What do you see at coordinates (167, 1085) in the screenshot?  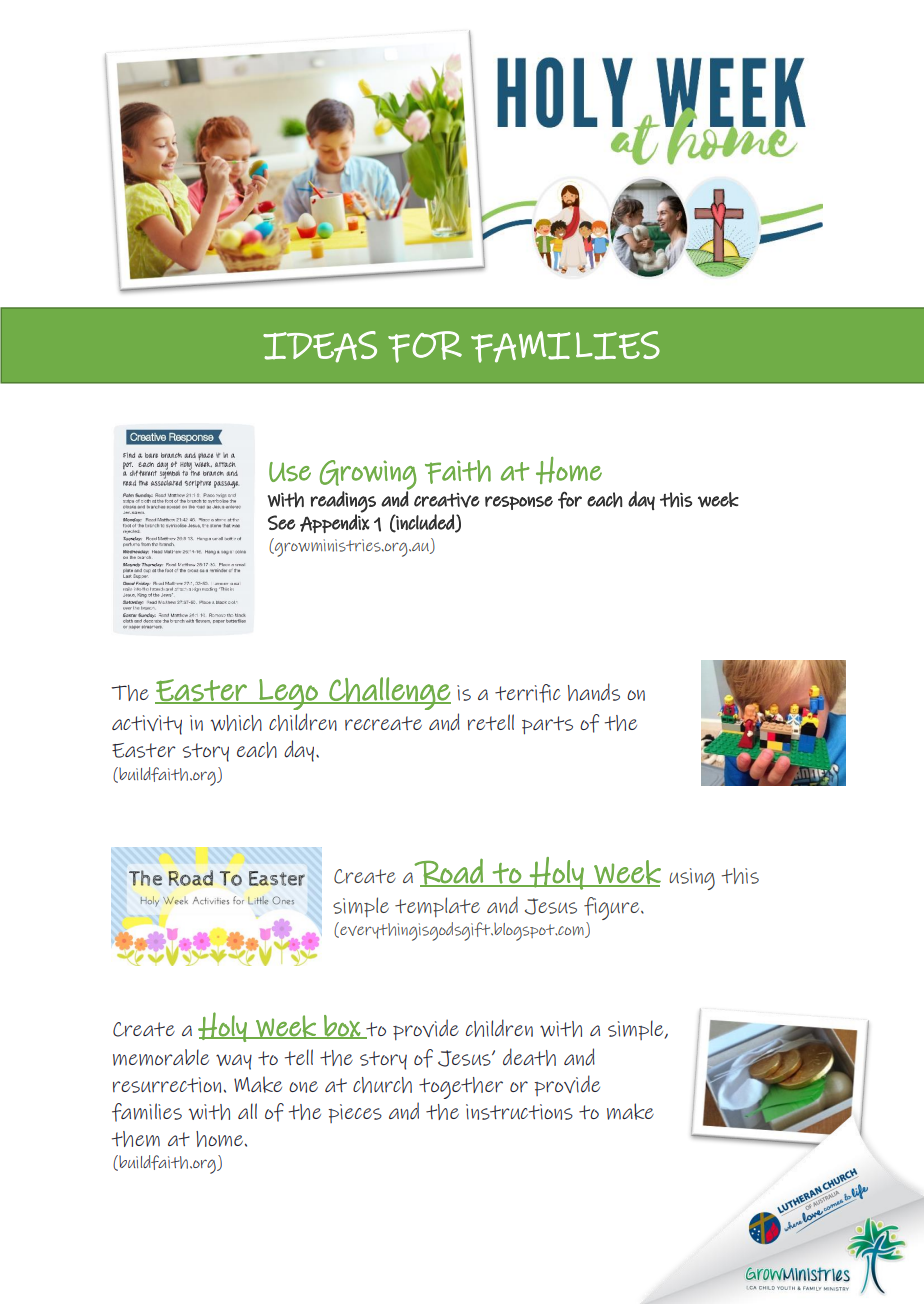 I see `resurrection` at bounding box center [167, 1085].
